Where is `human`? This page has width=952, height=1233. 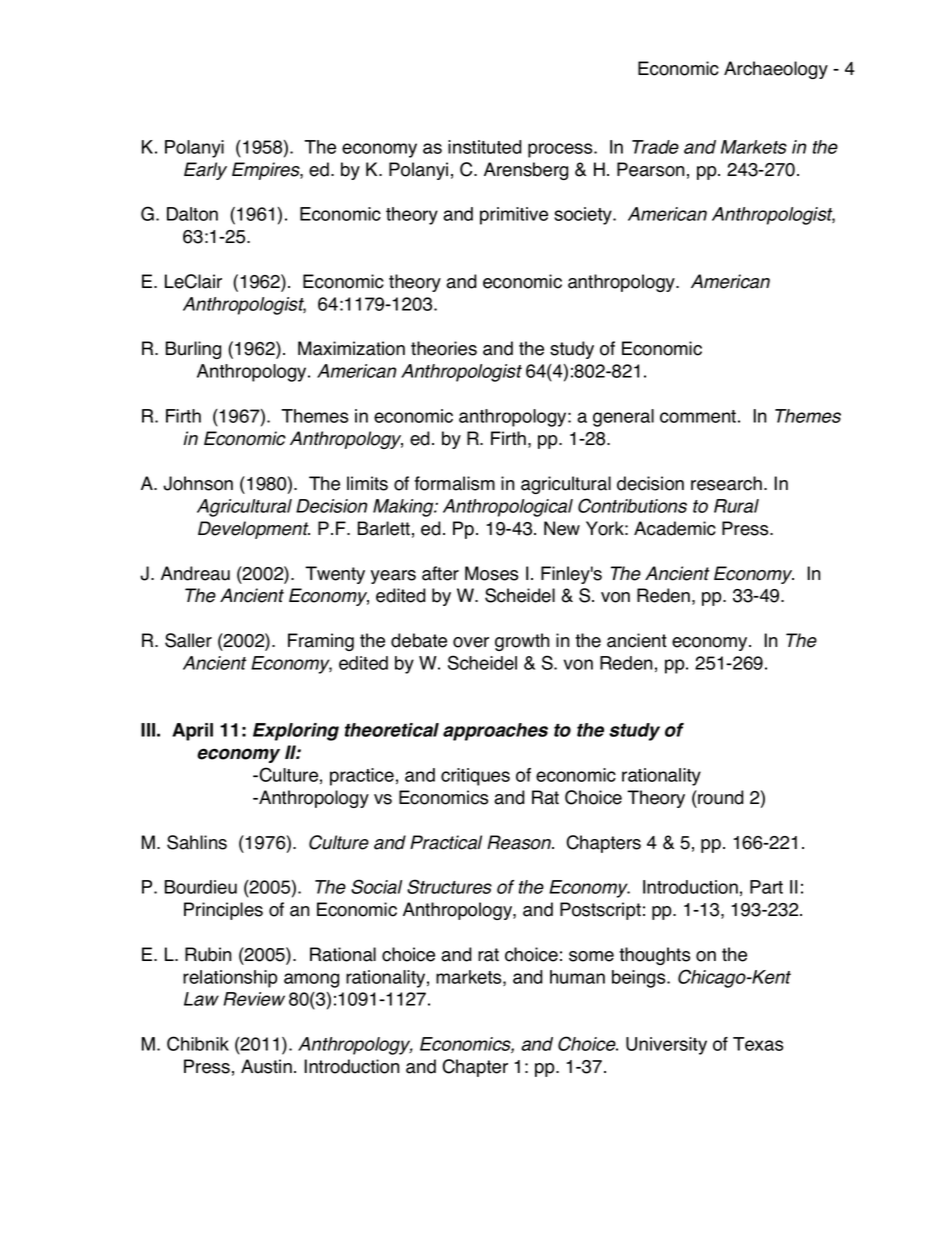
human is located at coordinates (577, 977).
